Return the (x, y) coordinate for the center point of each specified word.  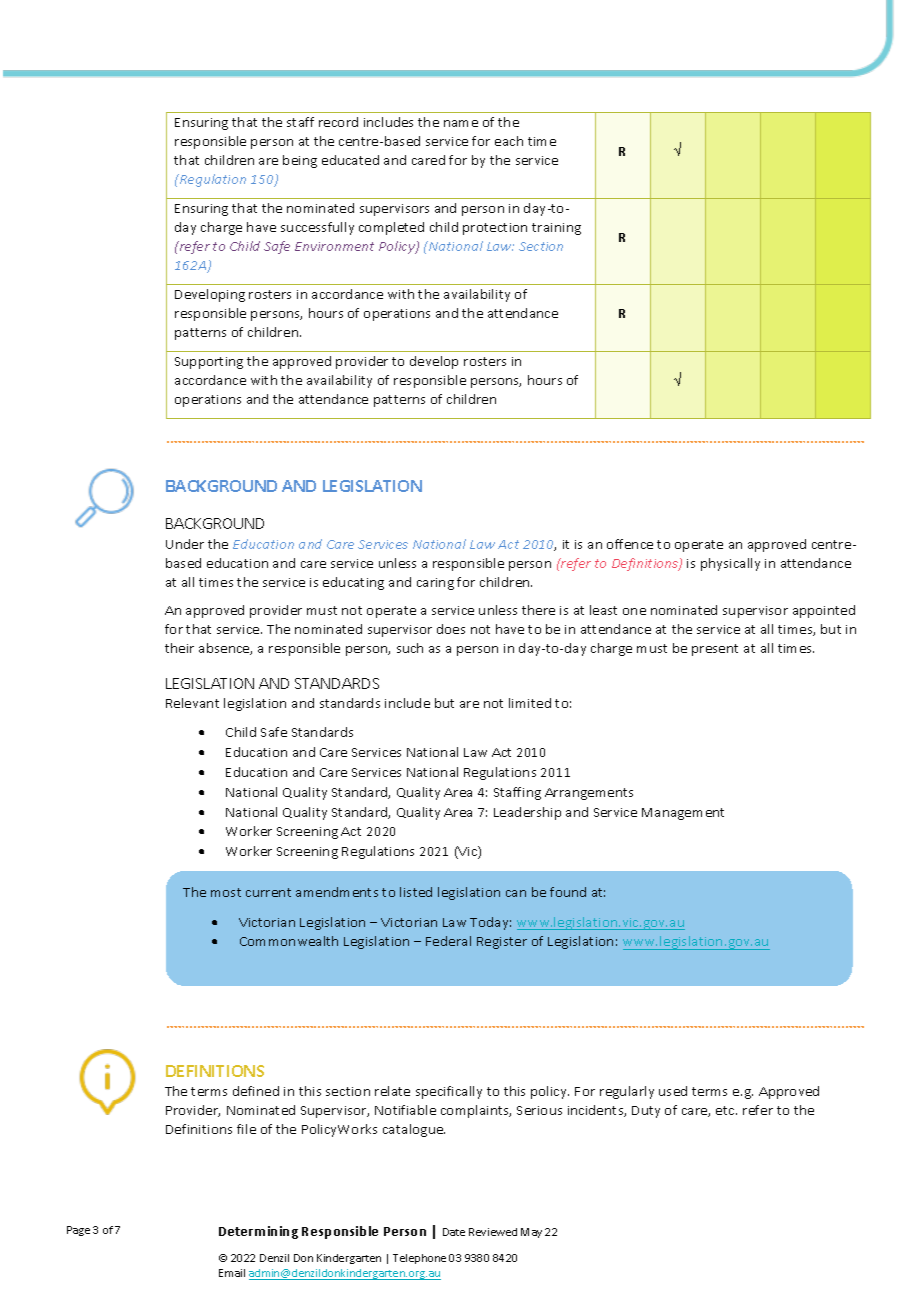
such (410, 648)
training (556, 229)
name (461, 123)
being (300, 161)
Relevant (192, 703)
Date (454, 1232)
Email (232, 1273)
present (715, 650)
